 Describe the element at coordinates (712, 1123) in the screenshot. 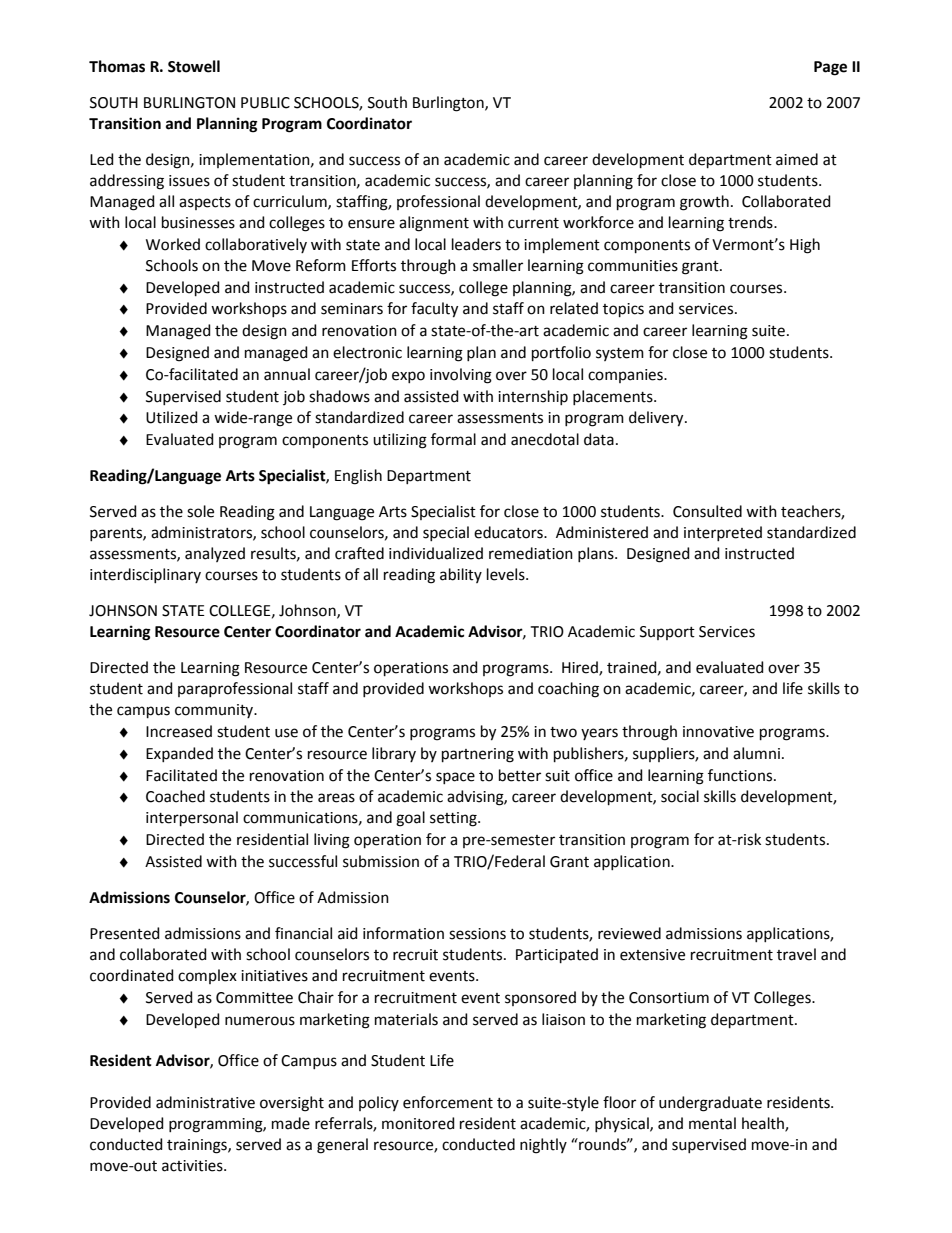

I see `mental` at that location.
